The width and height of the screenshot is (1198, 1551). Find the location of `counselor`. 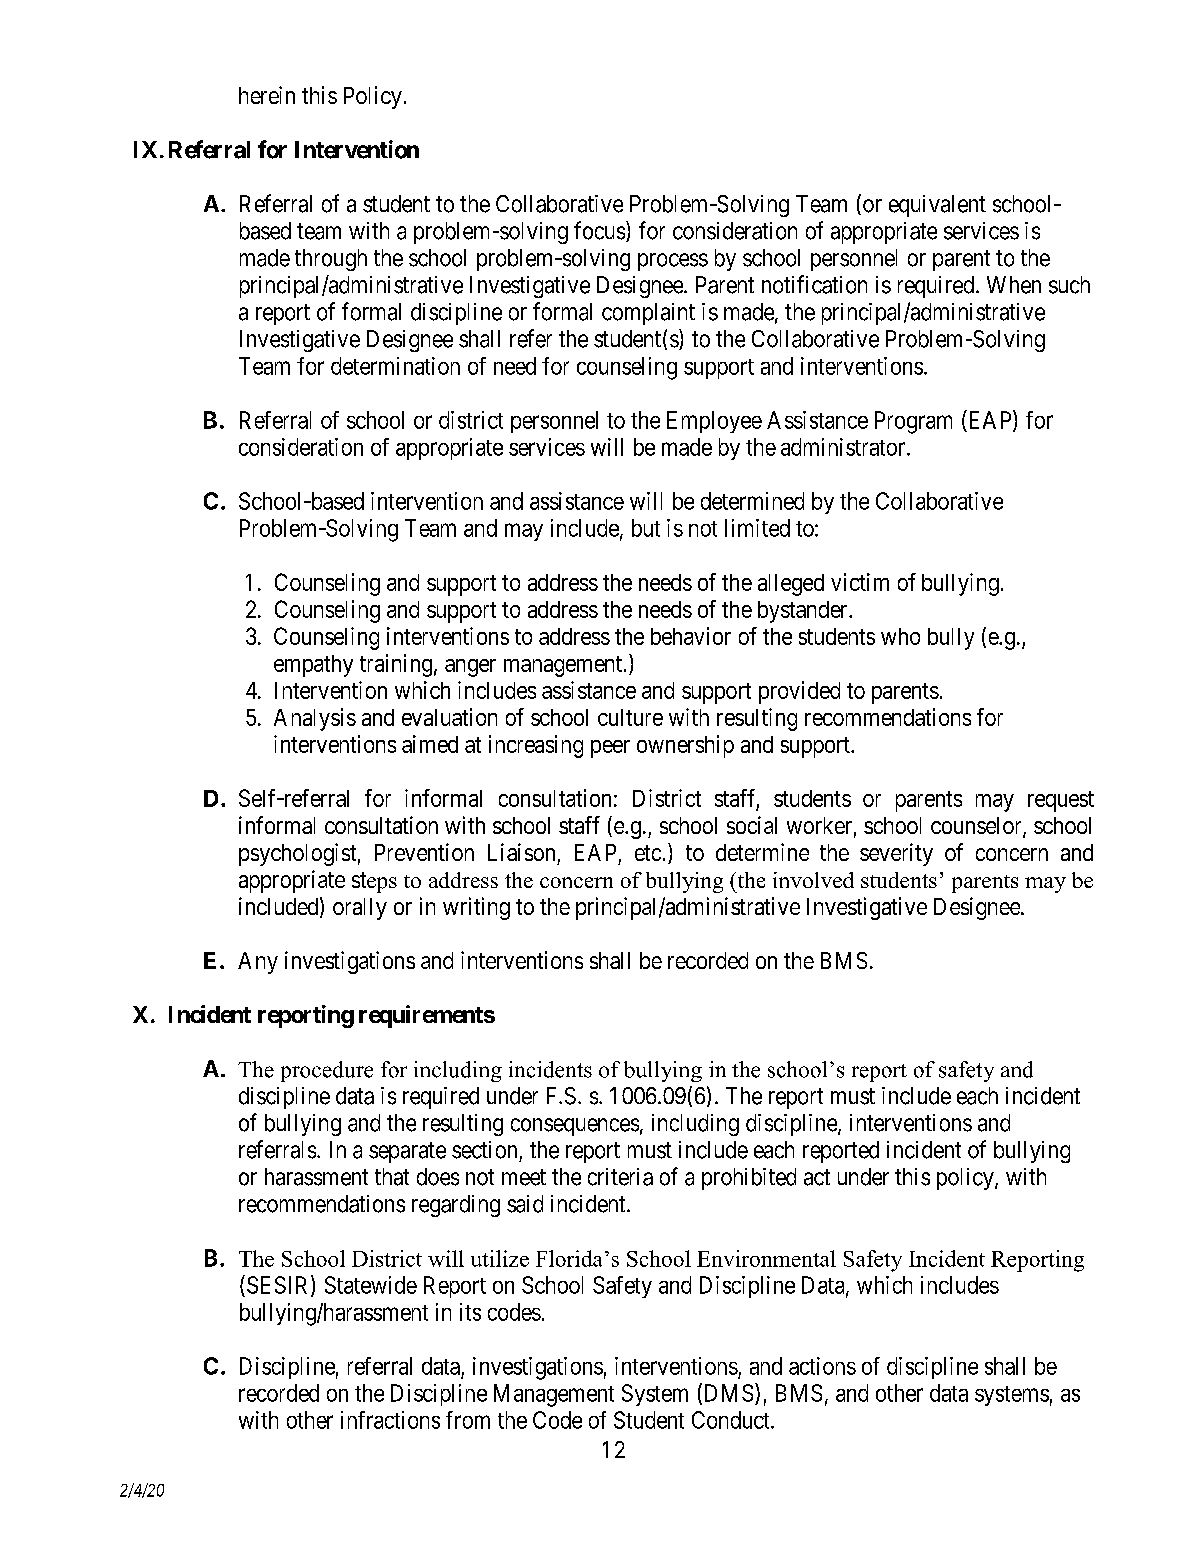

counselor is located at coordinates (977, 827).
